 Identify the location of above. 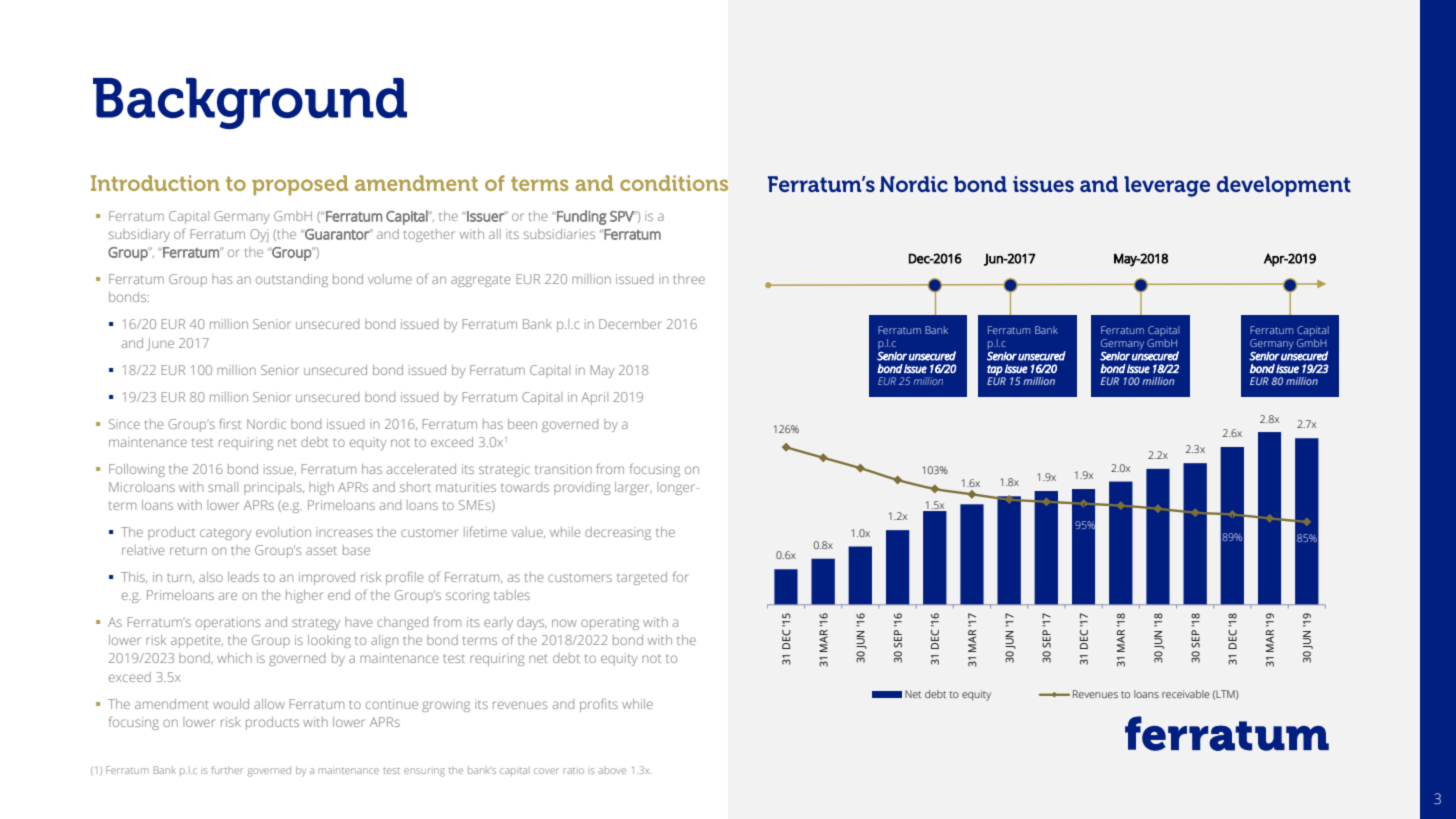
(612, 771).
